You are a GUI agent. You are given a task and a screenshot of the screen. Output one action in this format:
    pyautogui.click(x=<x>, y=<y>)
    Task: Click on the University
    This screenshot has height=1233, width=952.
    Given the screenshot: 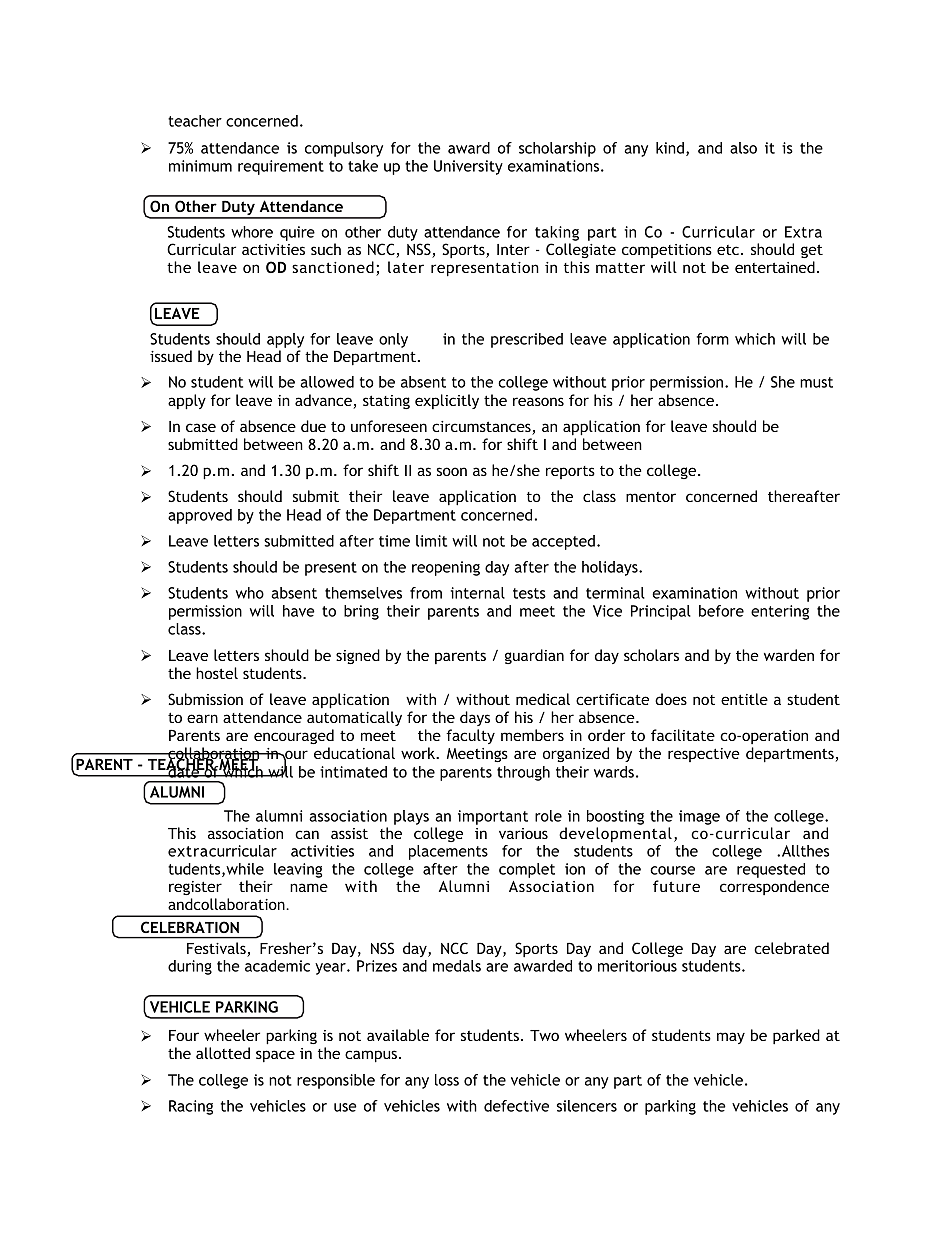 What is the action you would take?
    pyautogui.click(x=468, y=167)
